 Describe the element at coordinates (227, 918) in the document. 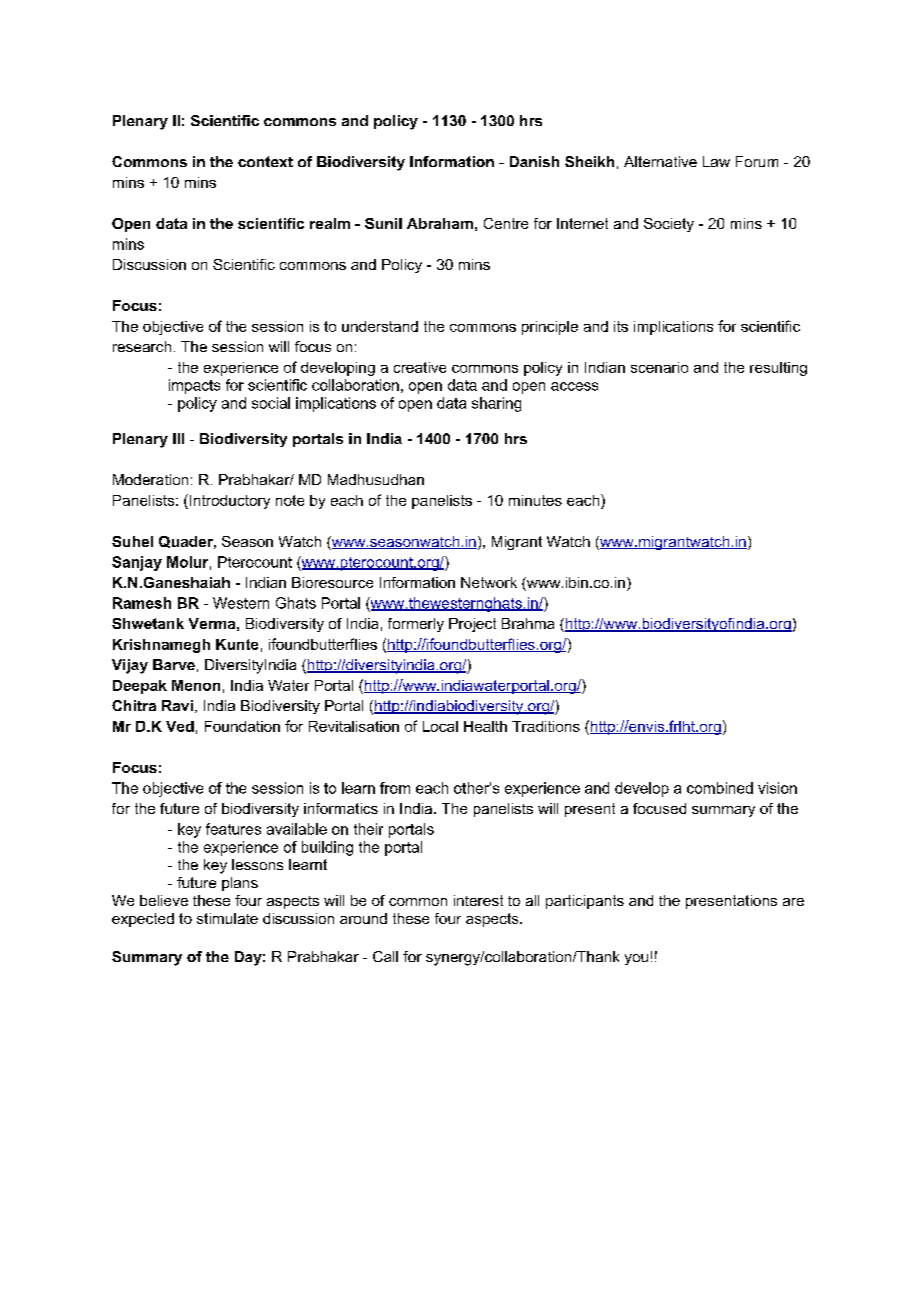

I see `stimulate` at that location.
